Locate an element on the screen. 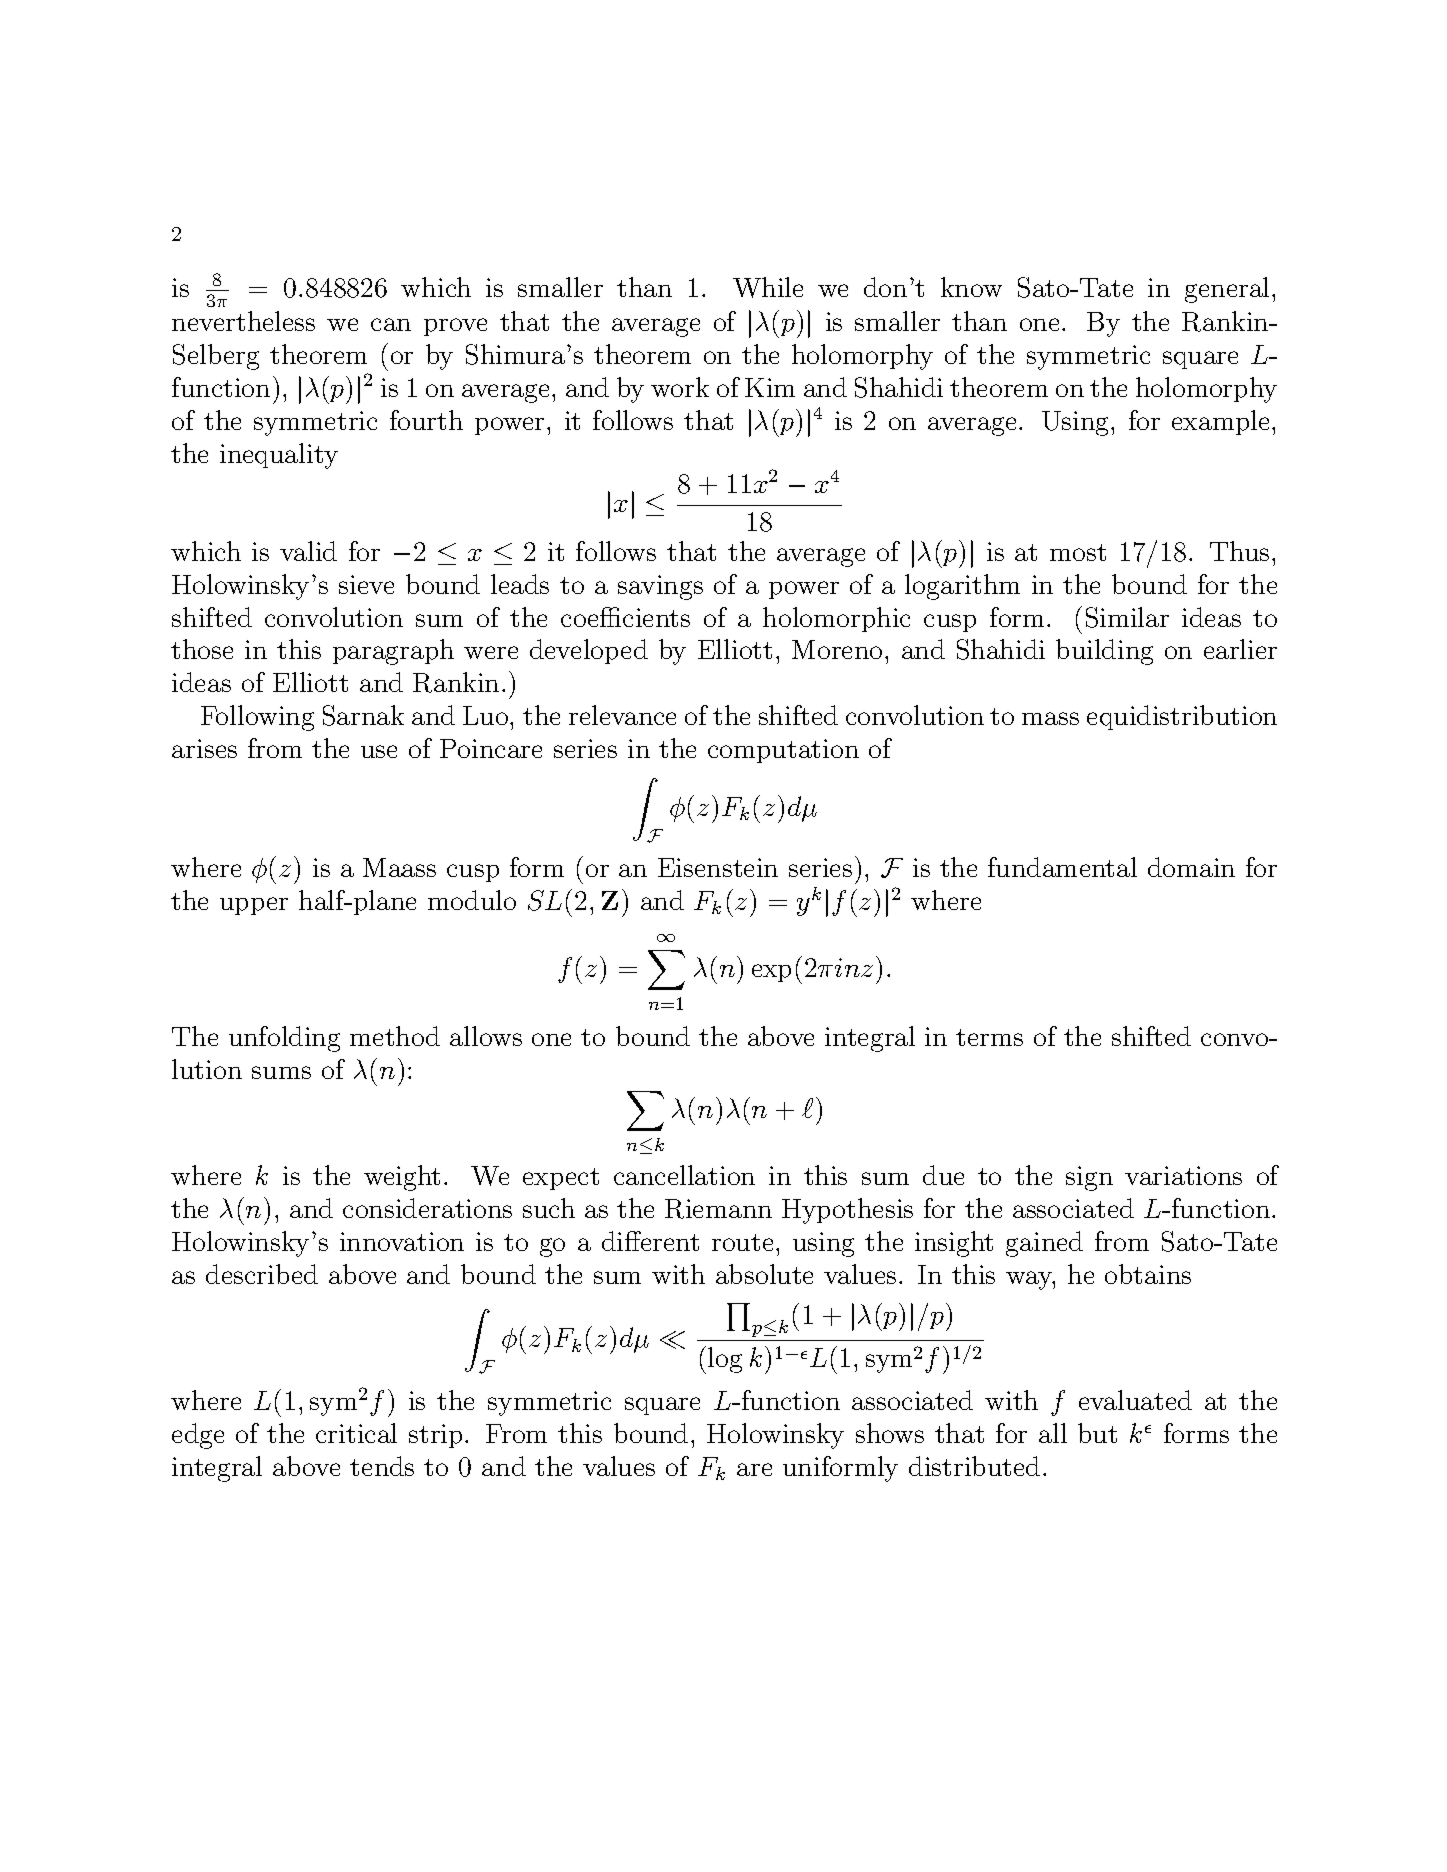 Image resolution: width=1447 pixels, height=1872 pixels. Maass is located at coordinates (399, 867).
